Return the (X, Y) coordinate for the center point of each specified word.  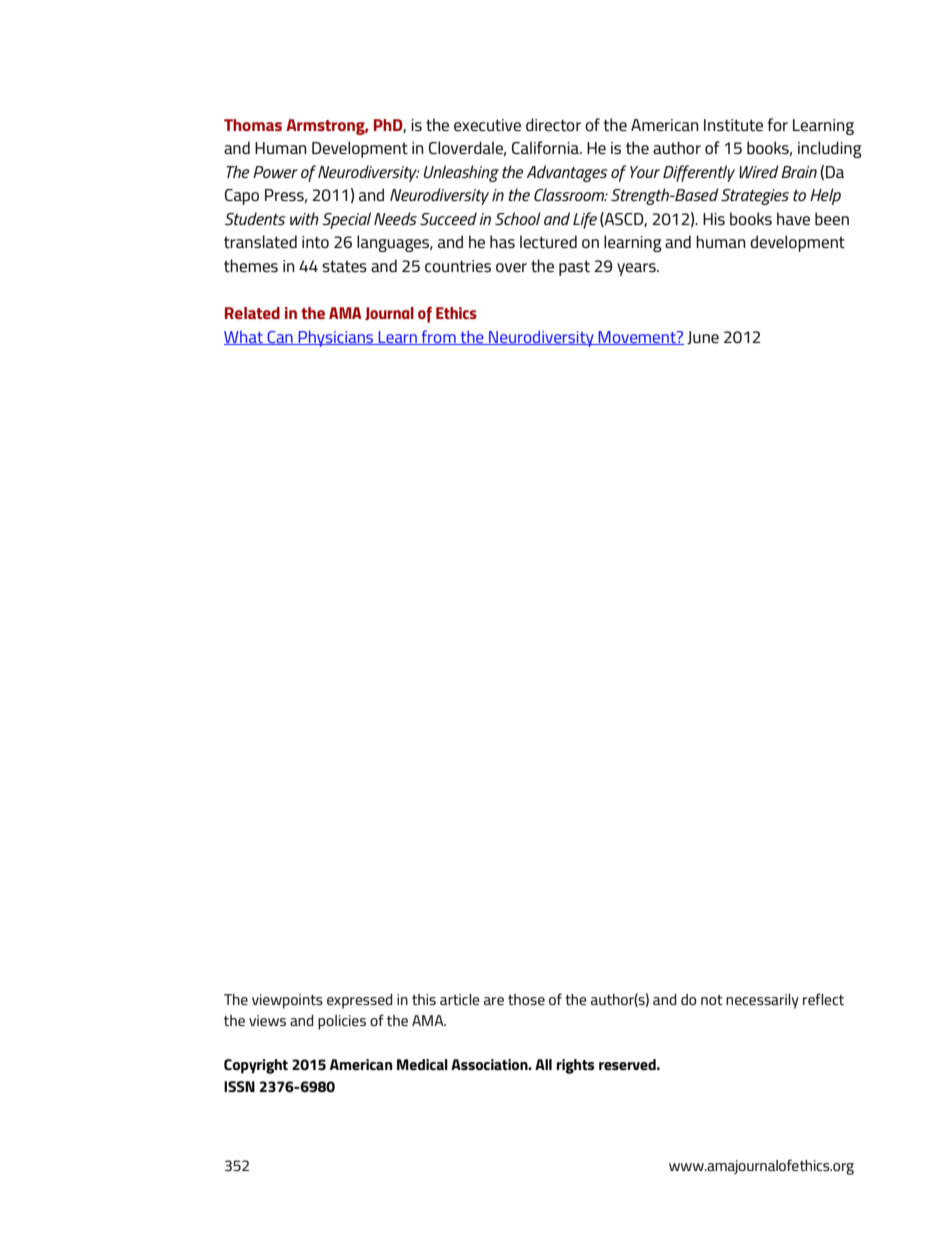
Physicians (336, 338)
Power (275, 172)
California (546, 147)
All (543, 1064)
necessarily (762, 1001)
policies (342, 1022)
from (439, 337)
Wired (759, 171)
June (703, 338)
